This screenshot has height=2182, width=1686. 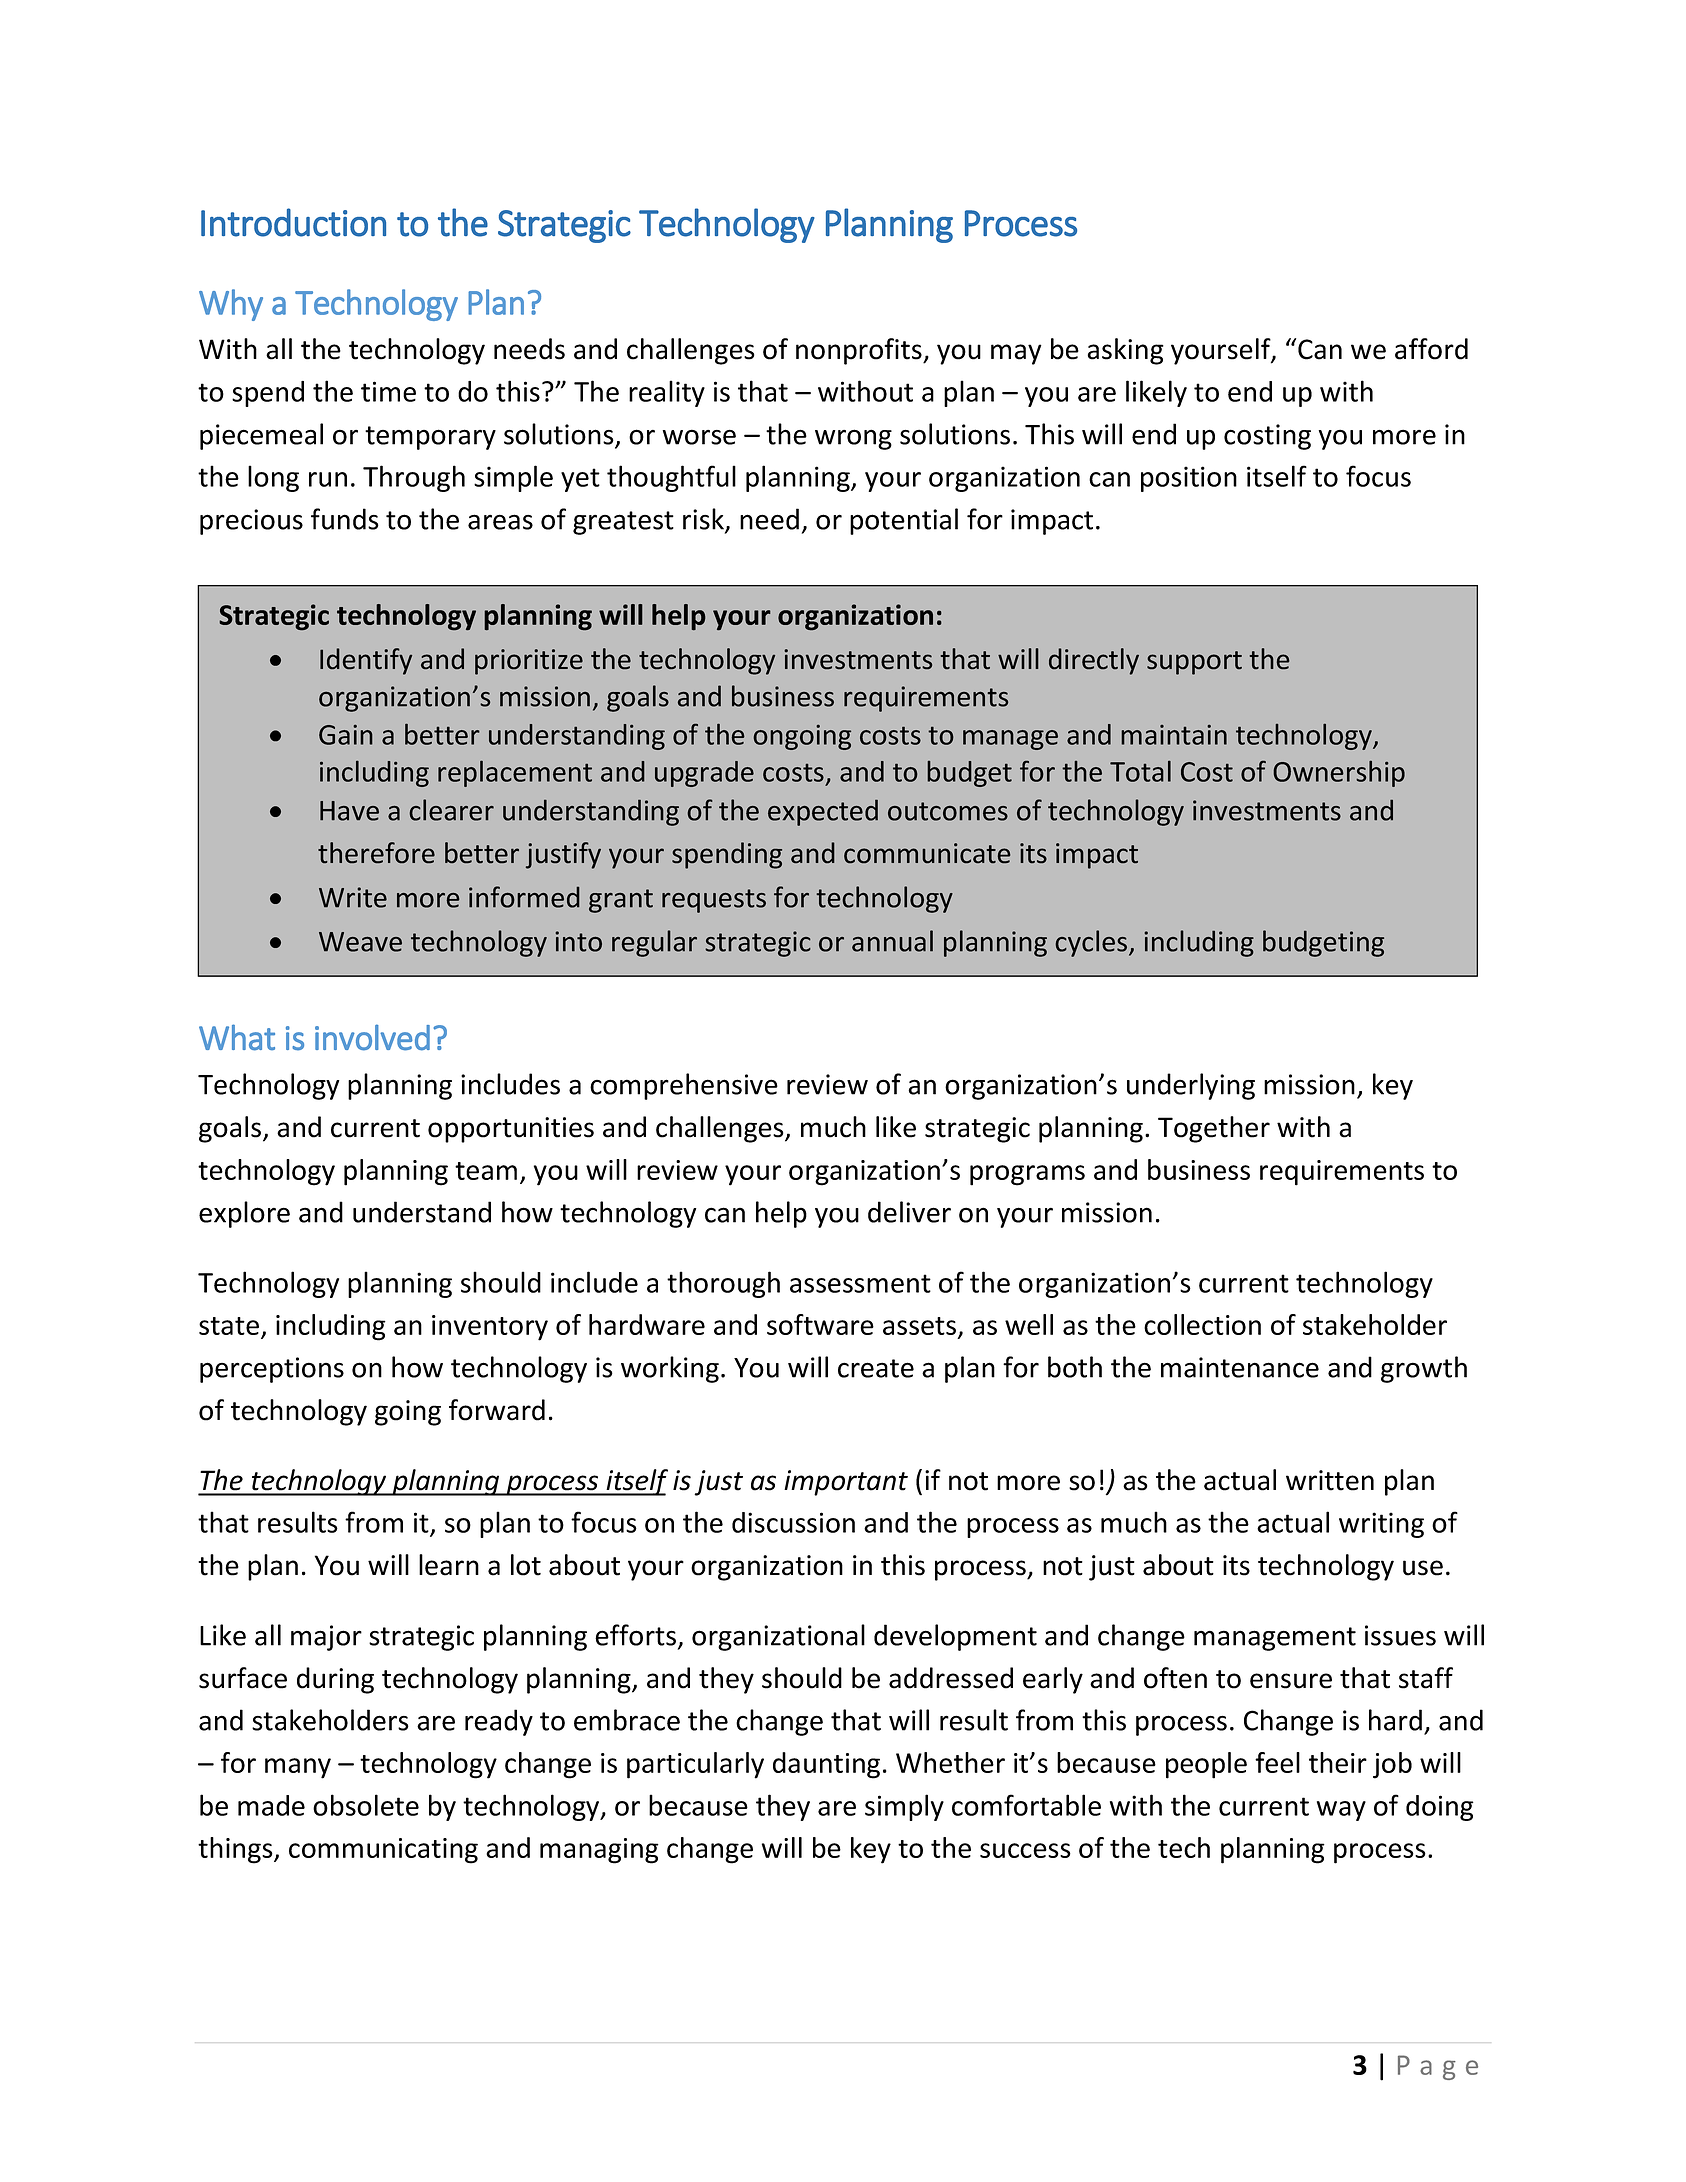 I want to click on daunting, so click(x=826, y=1765).
